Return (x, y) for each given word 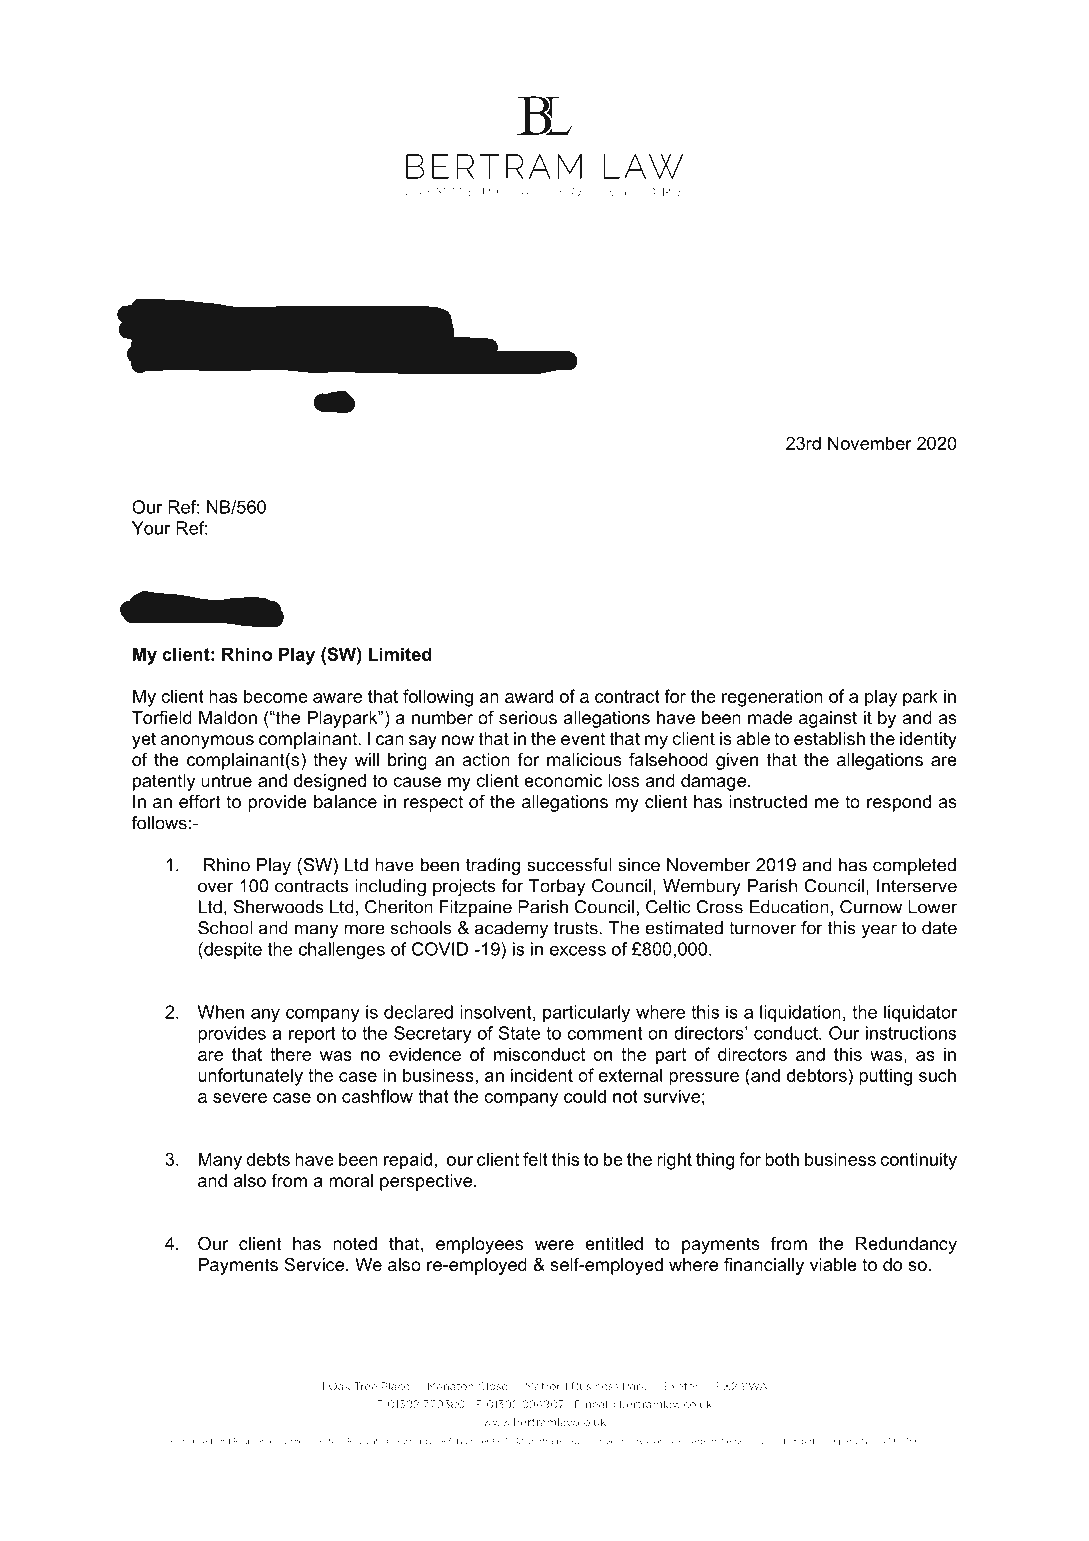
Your (151, 528)
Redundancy (906, 1245)
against (828, 719)
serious (528, 718)
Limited (400, 654)
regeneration (772, 698)
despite (232, 951)
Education (789, 907)
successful (569, 865)
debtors (818, 1075)
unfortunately (250, 1077)
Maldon (228, 718)
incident (542, 1075)
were (554, 1245)
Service (315, 1264)
